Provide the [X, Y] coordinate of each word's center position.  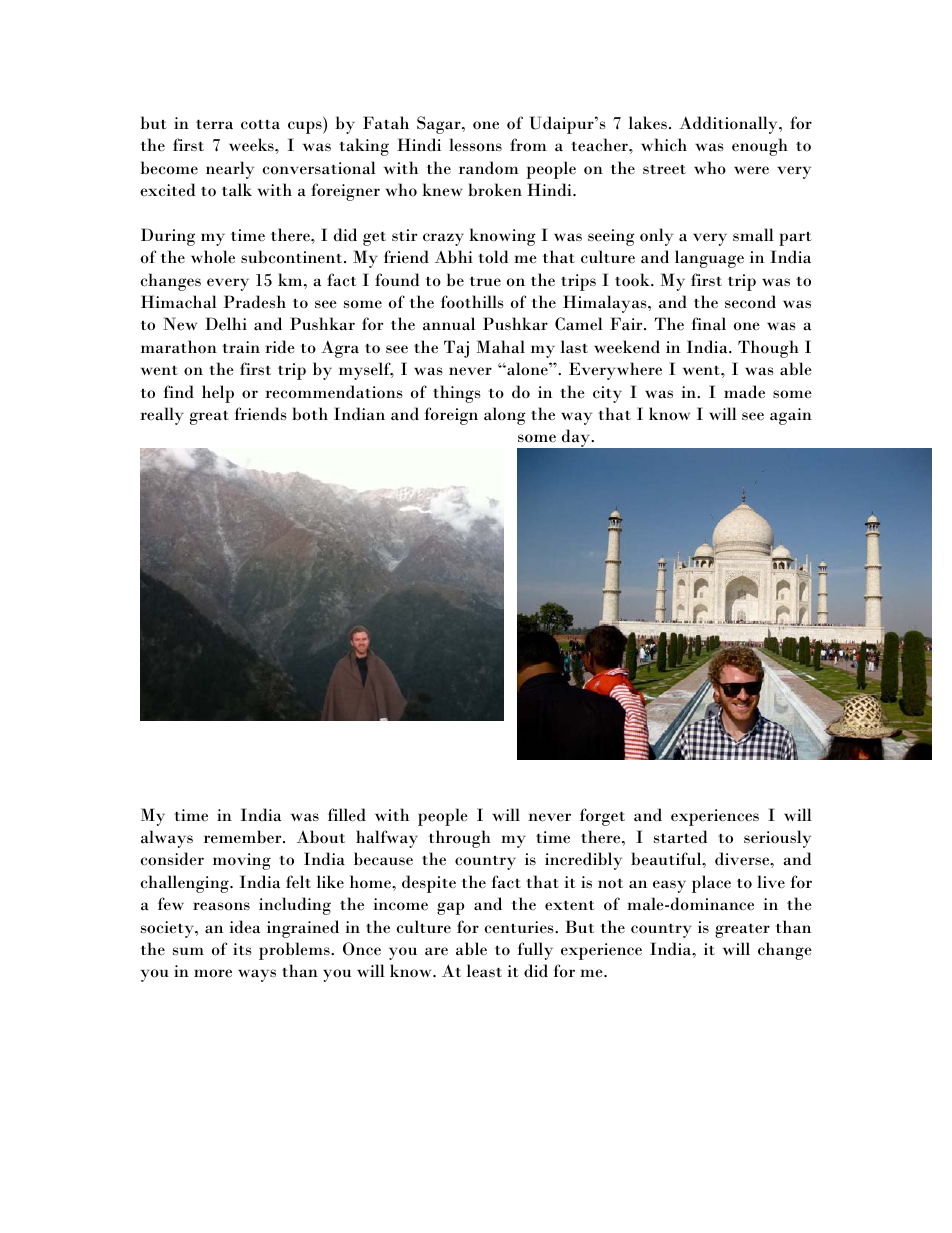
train [241, 347]
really [162, 416]
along [505, 416]
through [460, 839]
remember [244, 837]
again [791, 416]
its [242, 949]
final [709, 324]
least [484, 971]
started [681, 837]
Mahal [500, 347]
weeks [252, 145]
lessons [475, 145]
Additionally [729, 125]
